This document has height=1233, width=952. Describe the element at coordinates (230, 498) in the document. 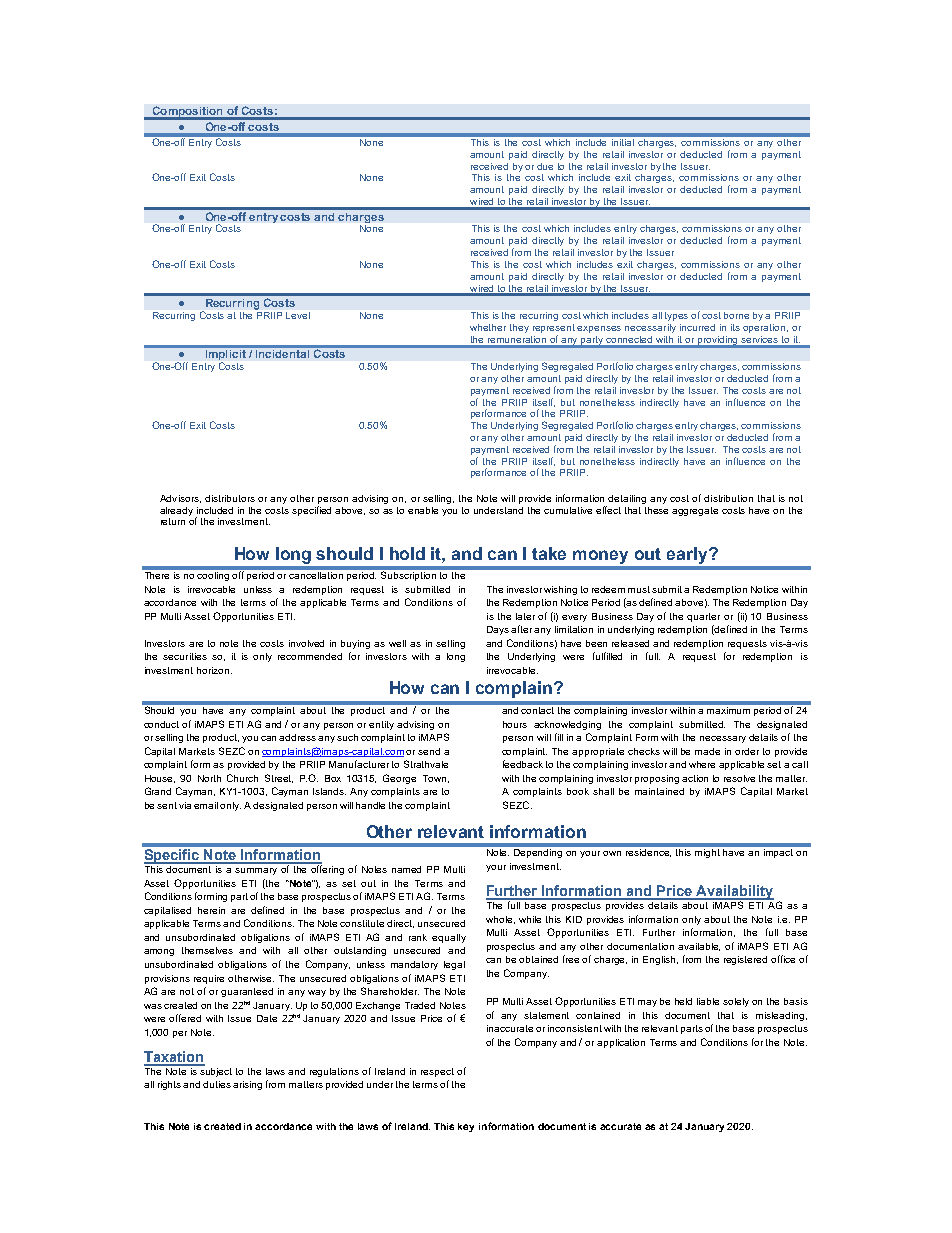

I see `distributors` at that location.
